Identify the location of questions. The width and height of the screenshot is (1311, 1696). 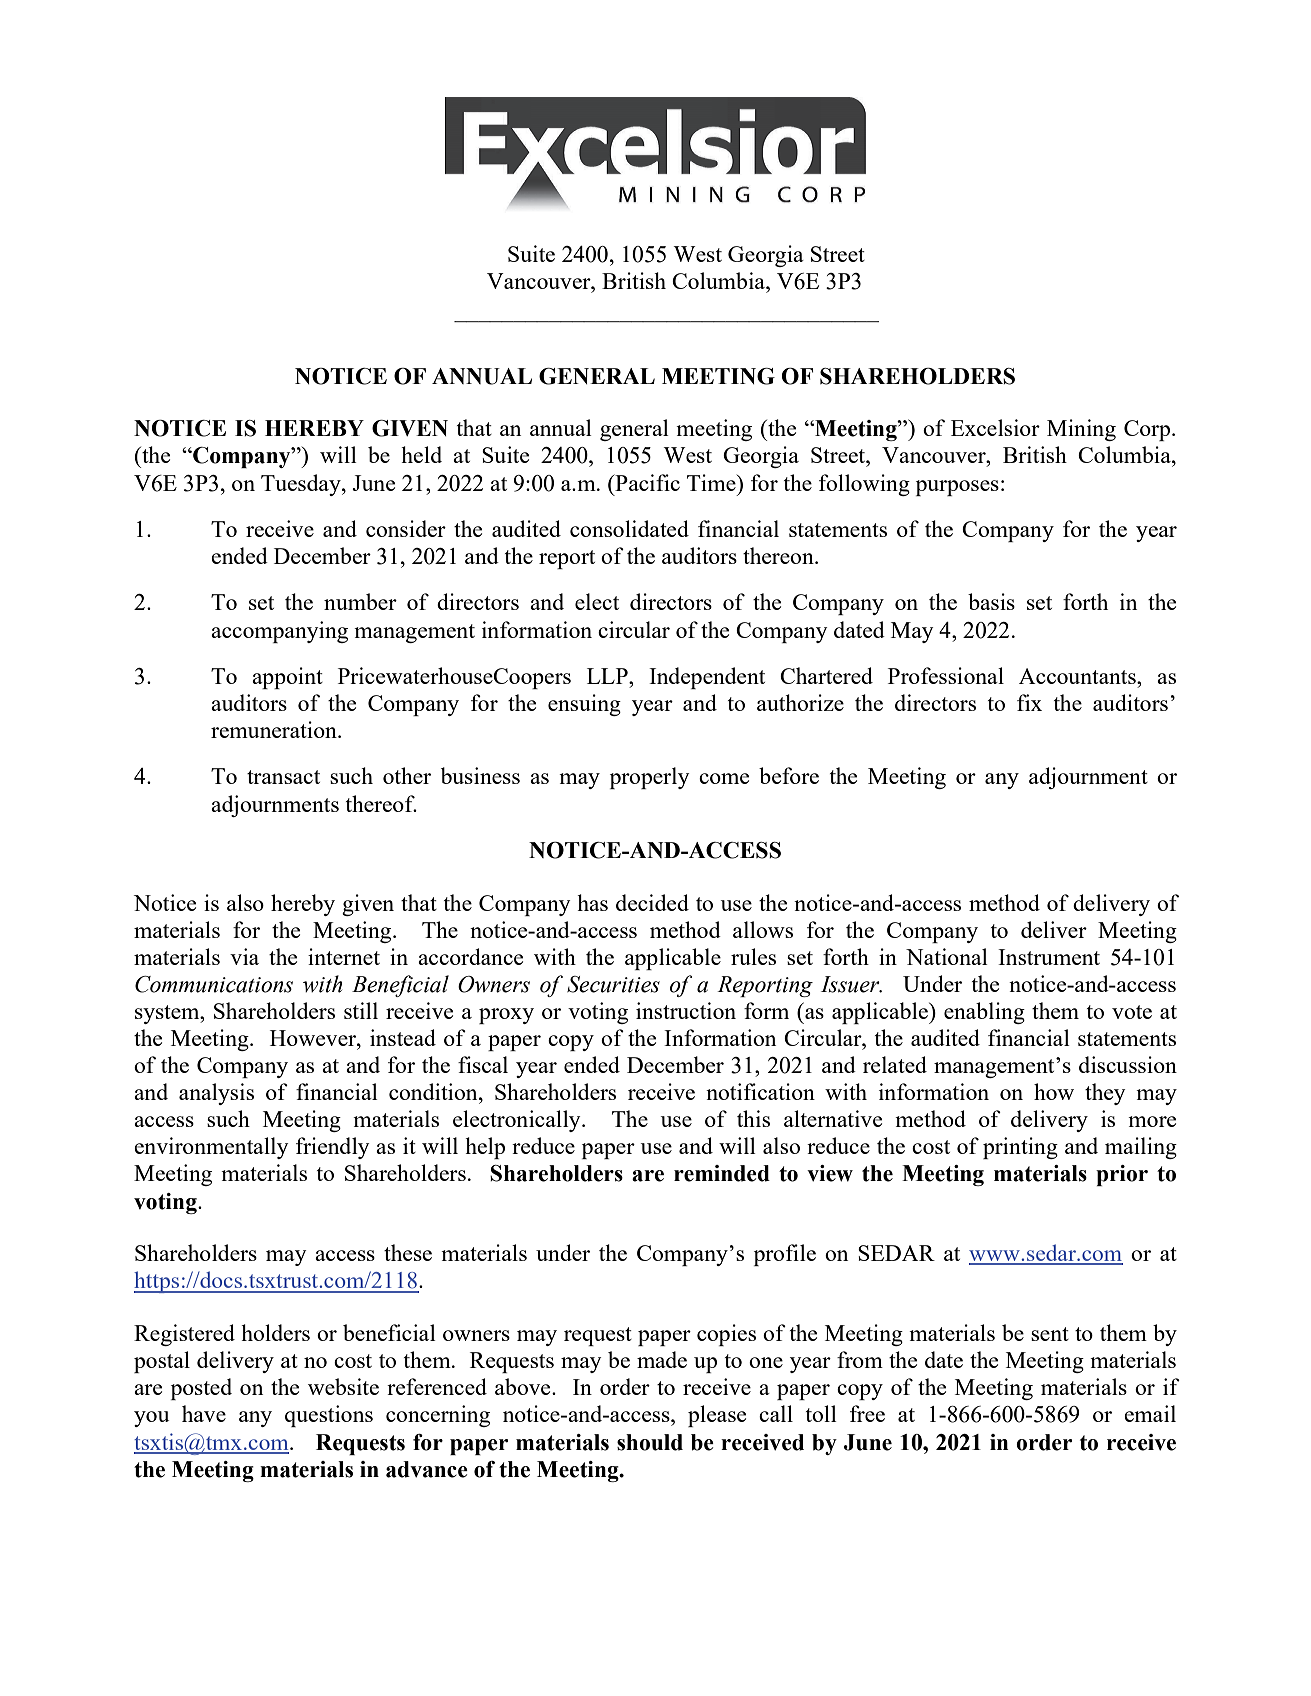
(329, 1416).
